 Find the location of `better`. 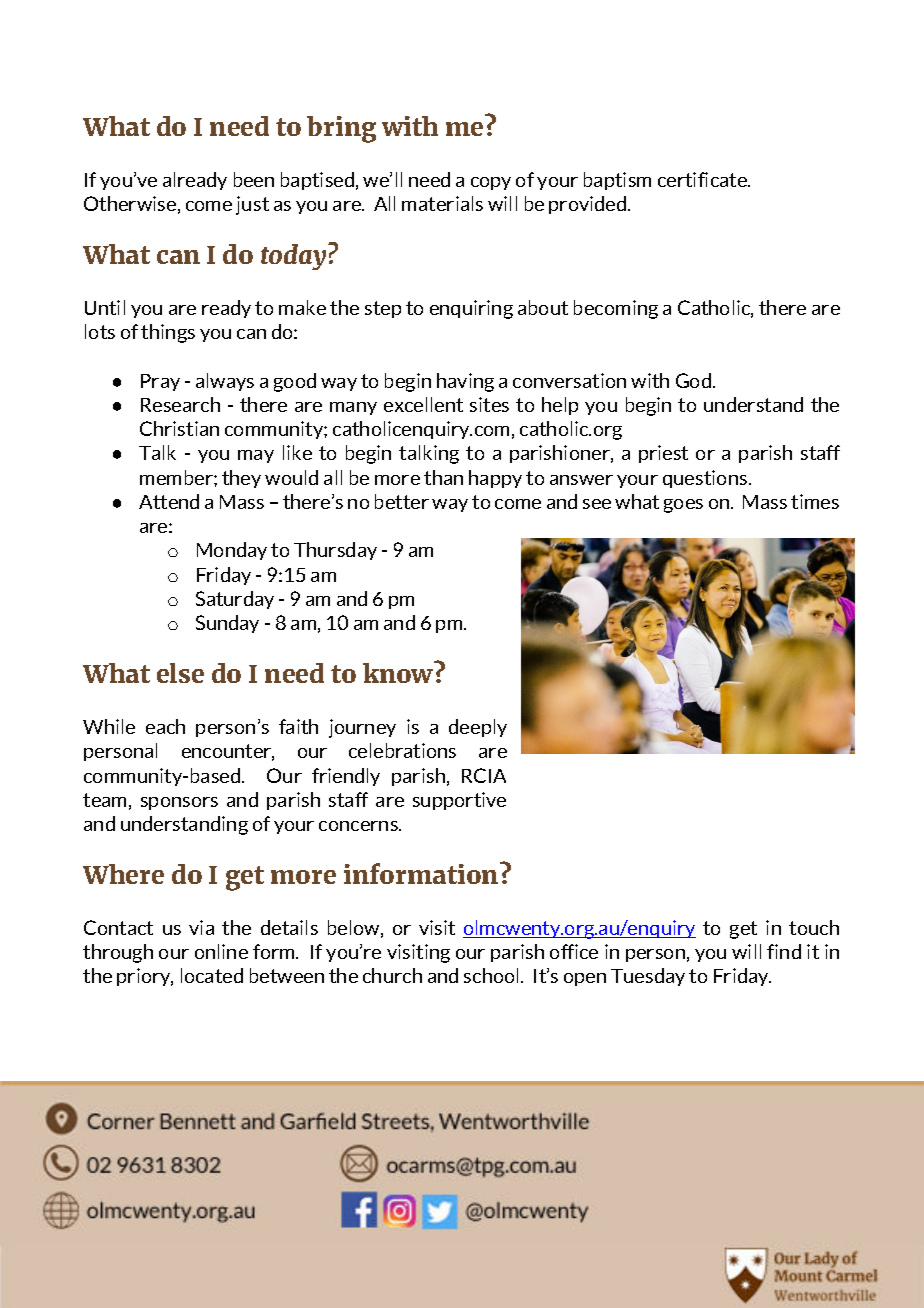

better is located at coordinates (402, 501).
